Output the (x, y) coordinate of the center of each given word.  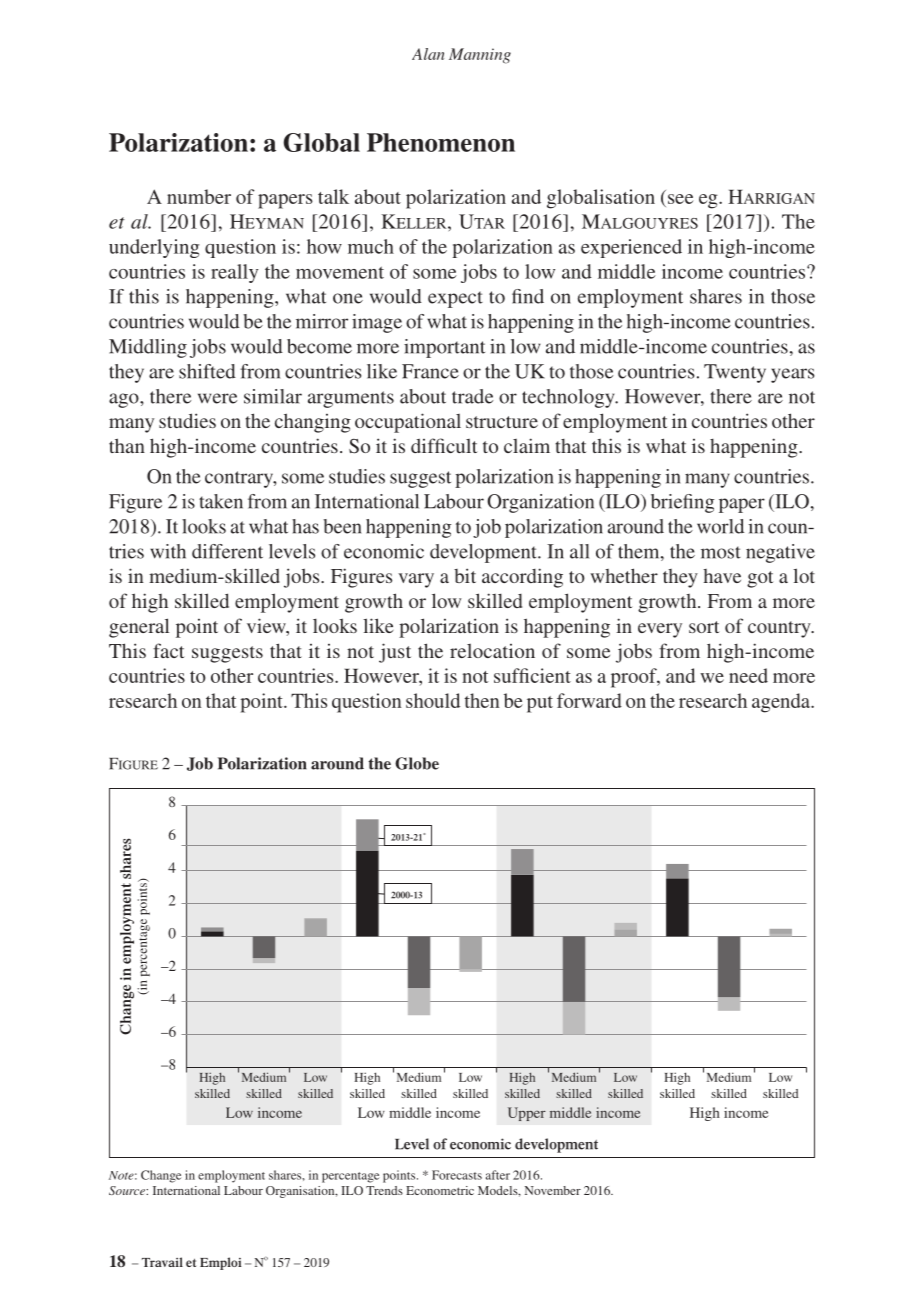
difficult (444, 445)
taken (221, 501)
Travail (162, 1262)
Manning (480, 56)
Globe (417, 763)
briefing (682, 503)
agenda (782, 703)
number (199, 196)
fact (169, 650)
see (680, 199)
